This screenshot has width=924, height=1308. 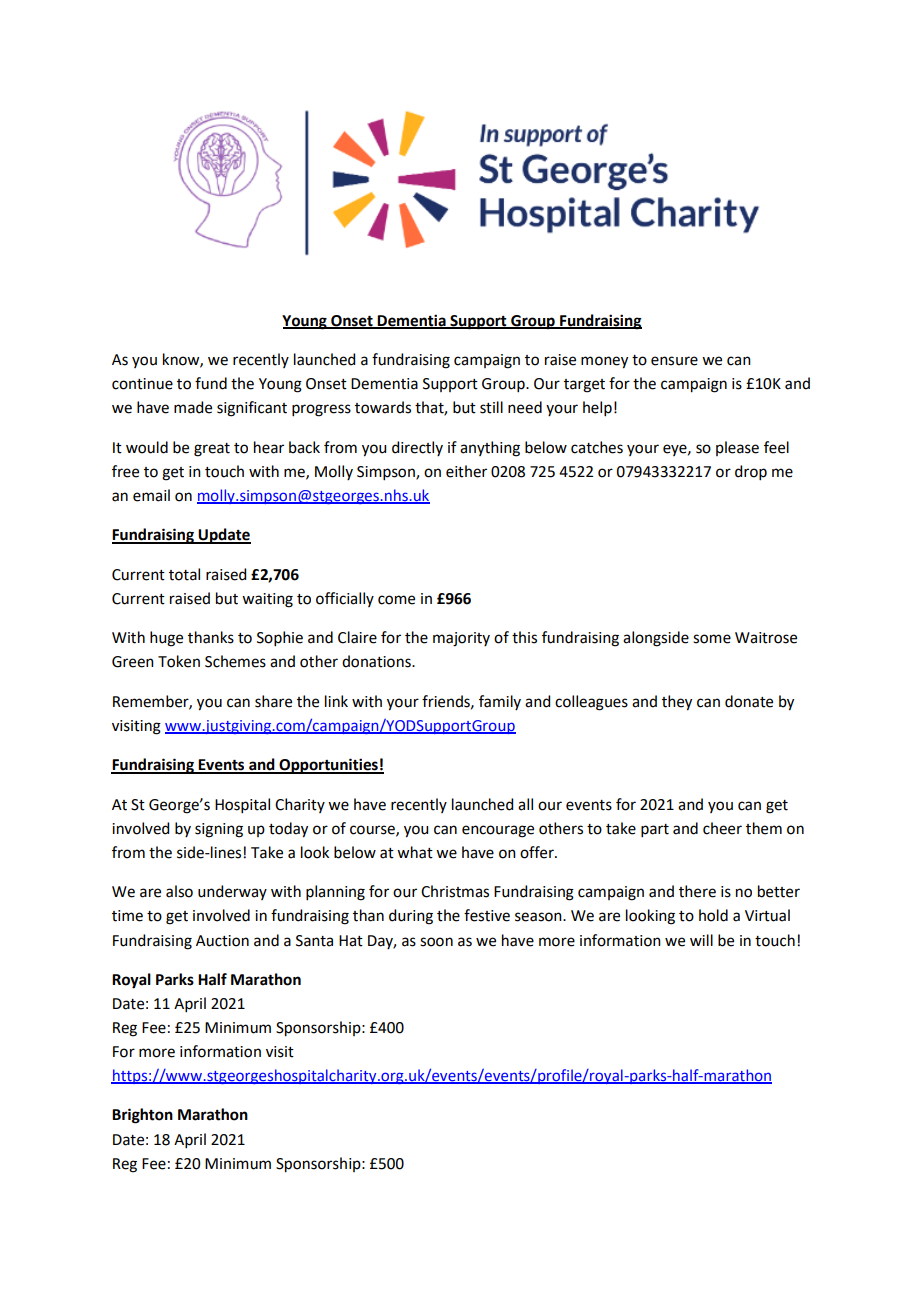 I want to click on still, so click(x=491, y=407).
